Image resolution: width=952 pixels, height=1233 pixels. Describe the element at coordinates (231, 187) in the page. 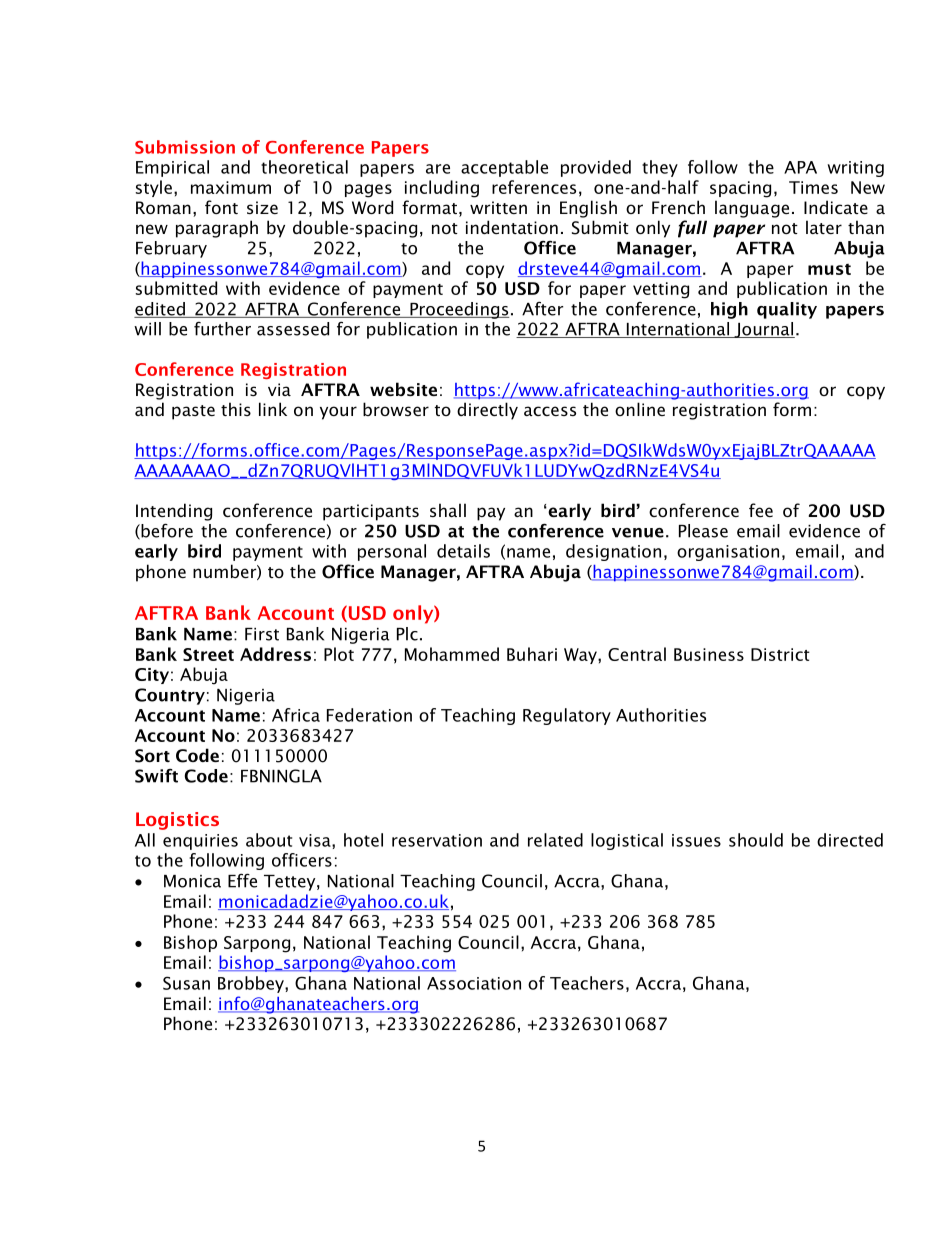

I see `maximum` at that location.
